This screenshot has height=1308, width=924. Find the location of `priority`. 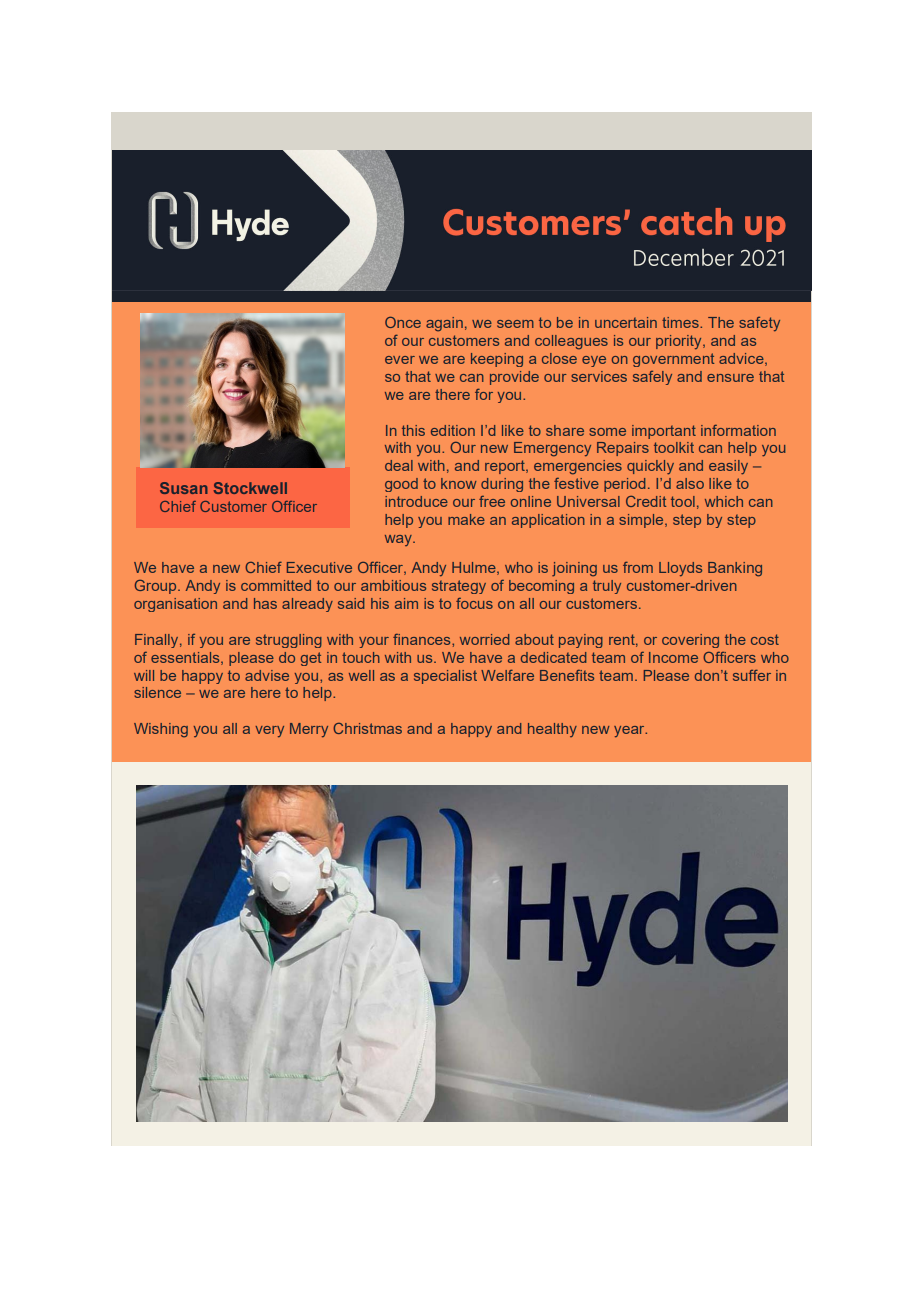

priority is located at coordinates (680, 342).
